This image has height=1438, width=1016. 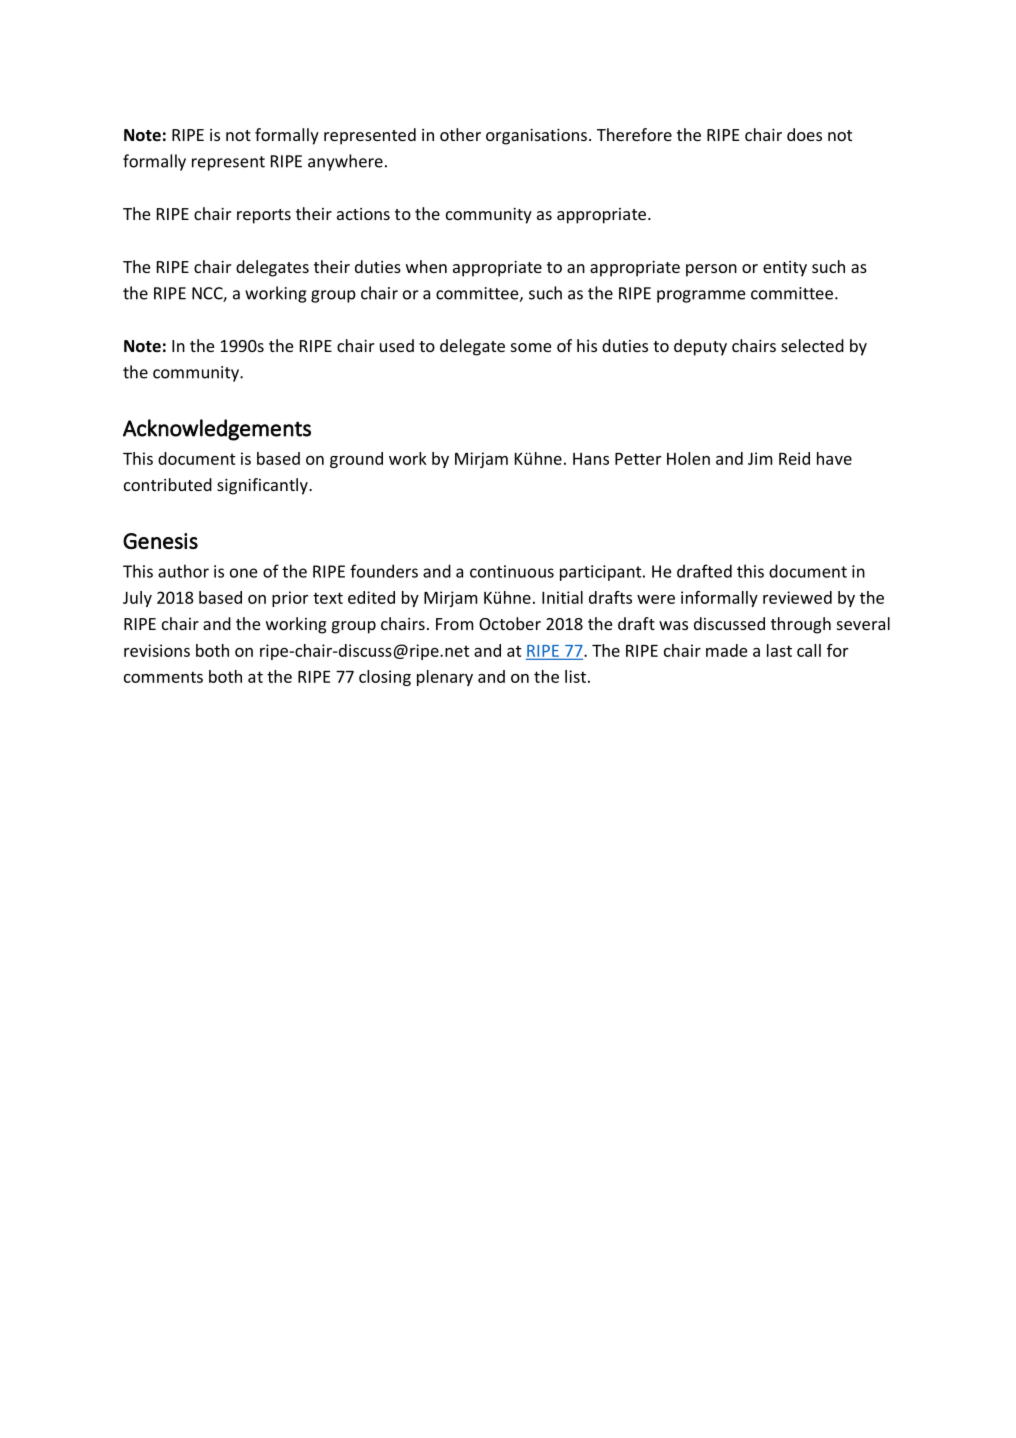 I want to click on does, so click(x=804, y=134).
